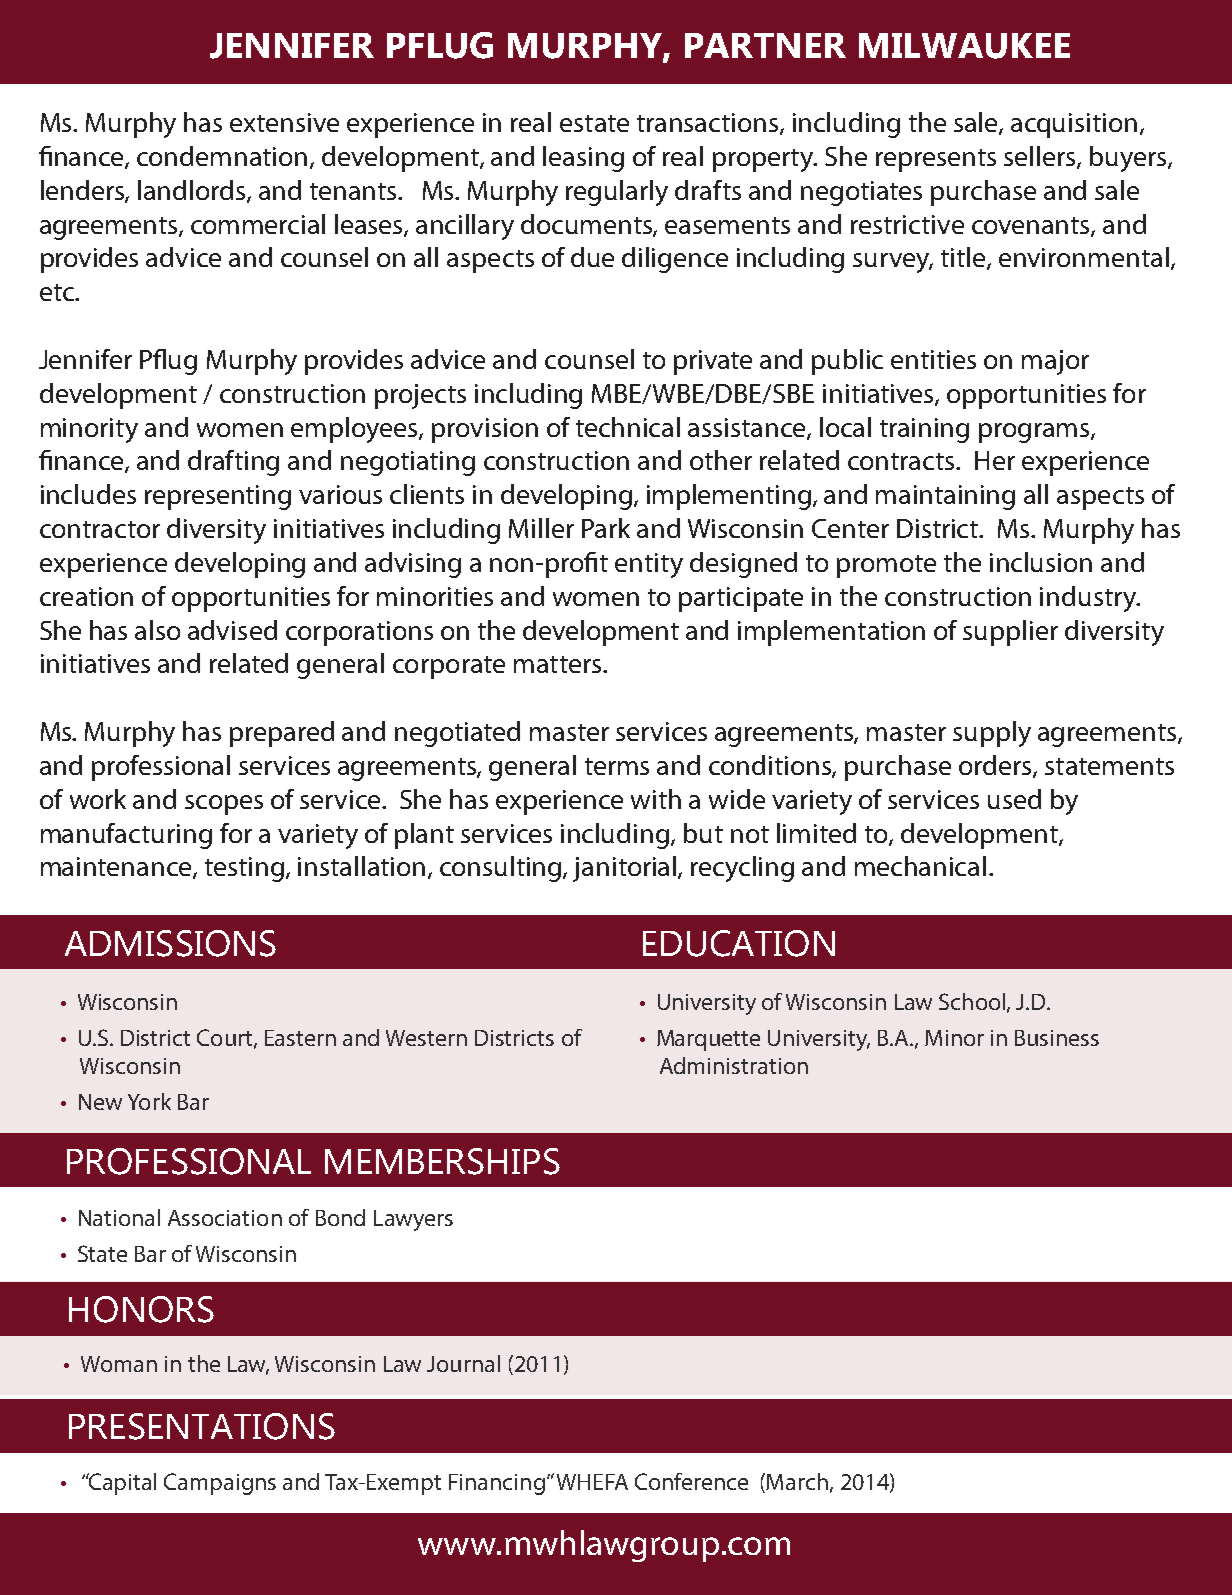 This page has height=1595, width=1232. What do you see at coordinates (224, 805) in the page?
I see `scopes` at bounding box center [224, 805].
